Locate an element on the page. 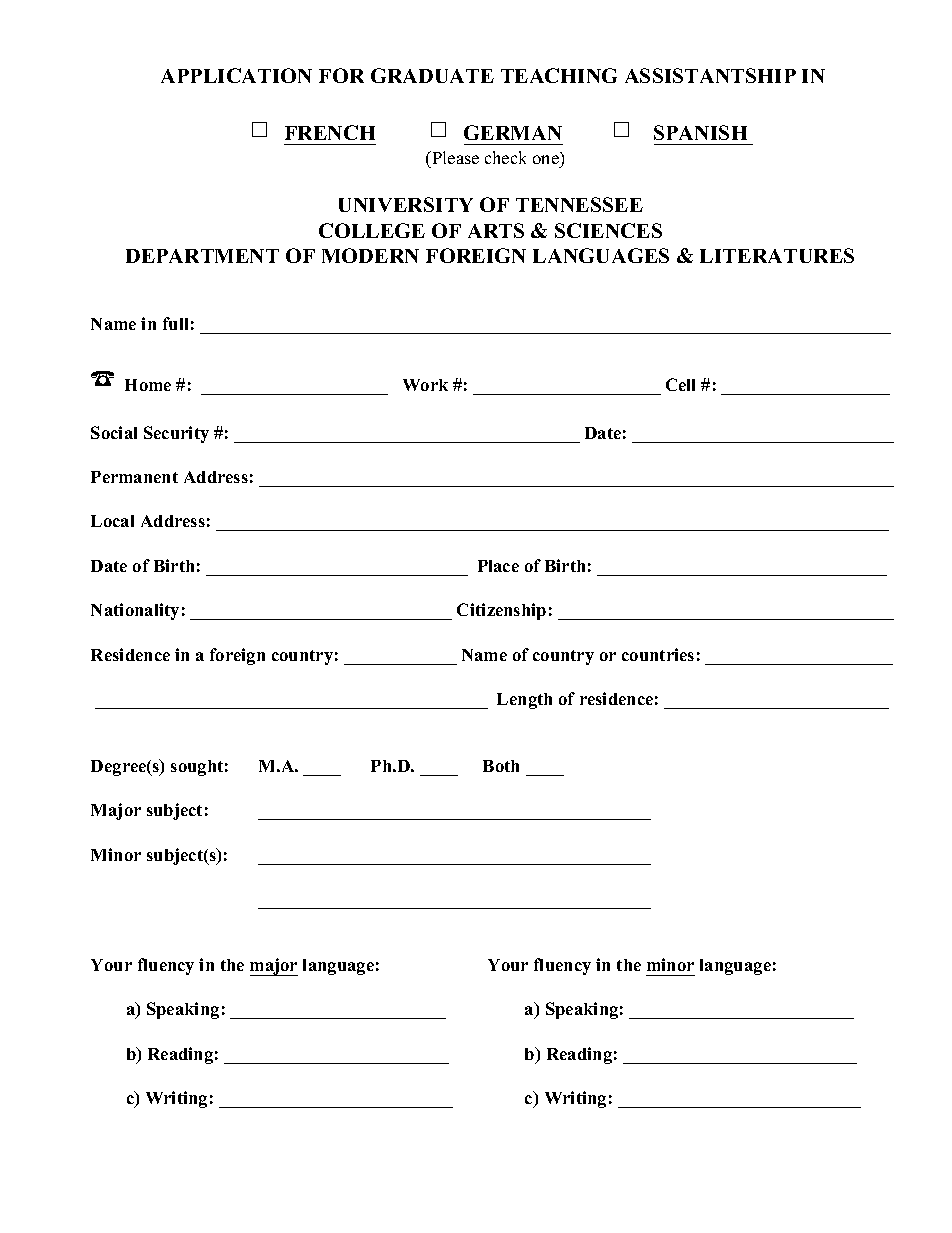  SPANISH is located at coordinates (700, 132).
